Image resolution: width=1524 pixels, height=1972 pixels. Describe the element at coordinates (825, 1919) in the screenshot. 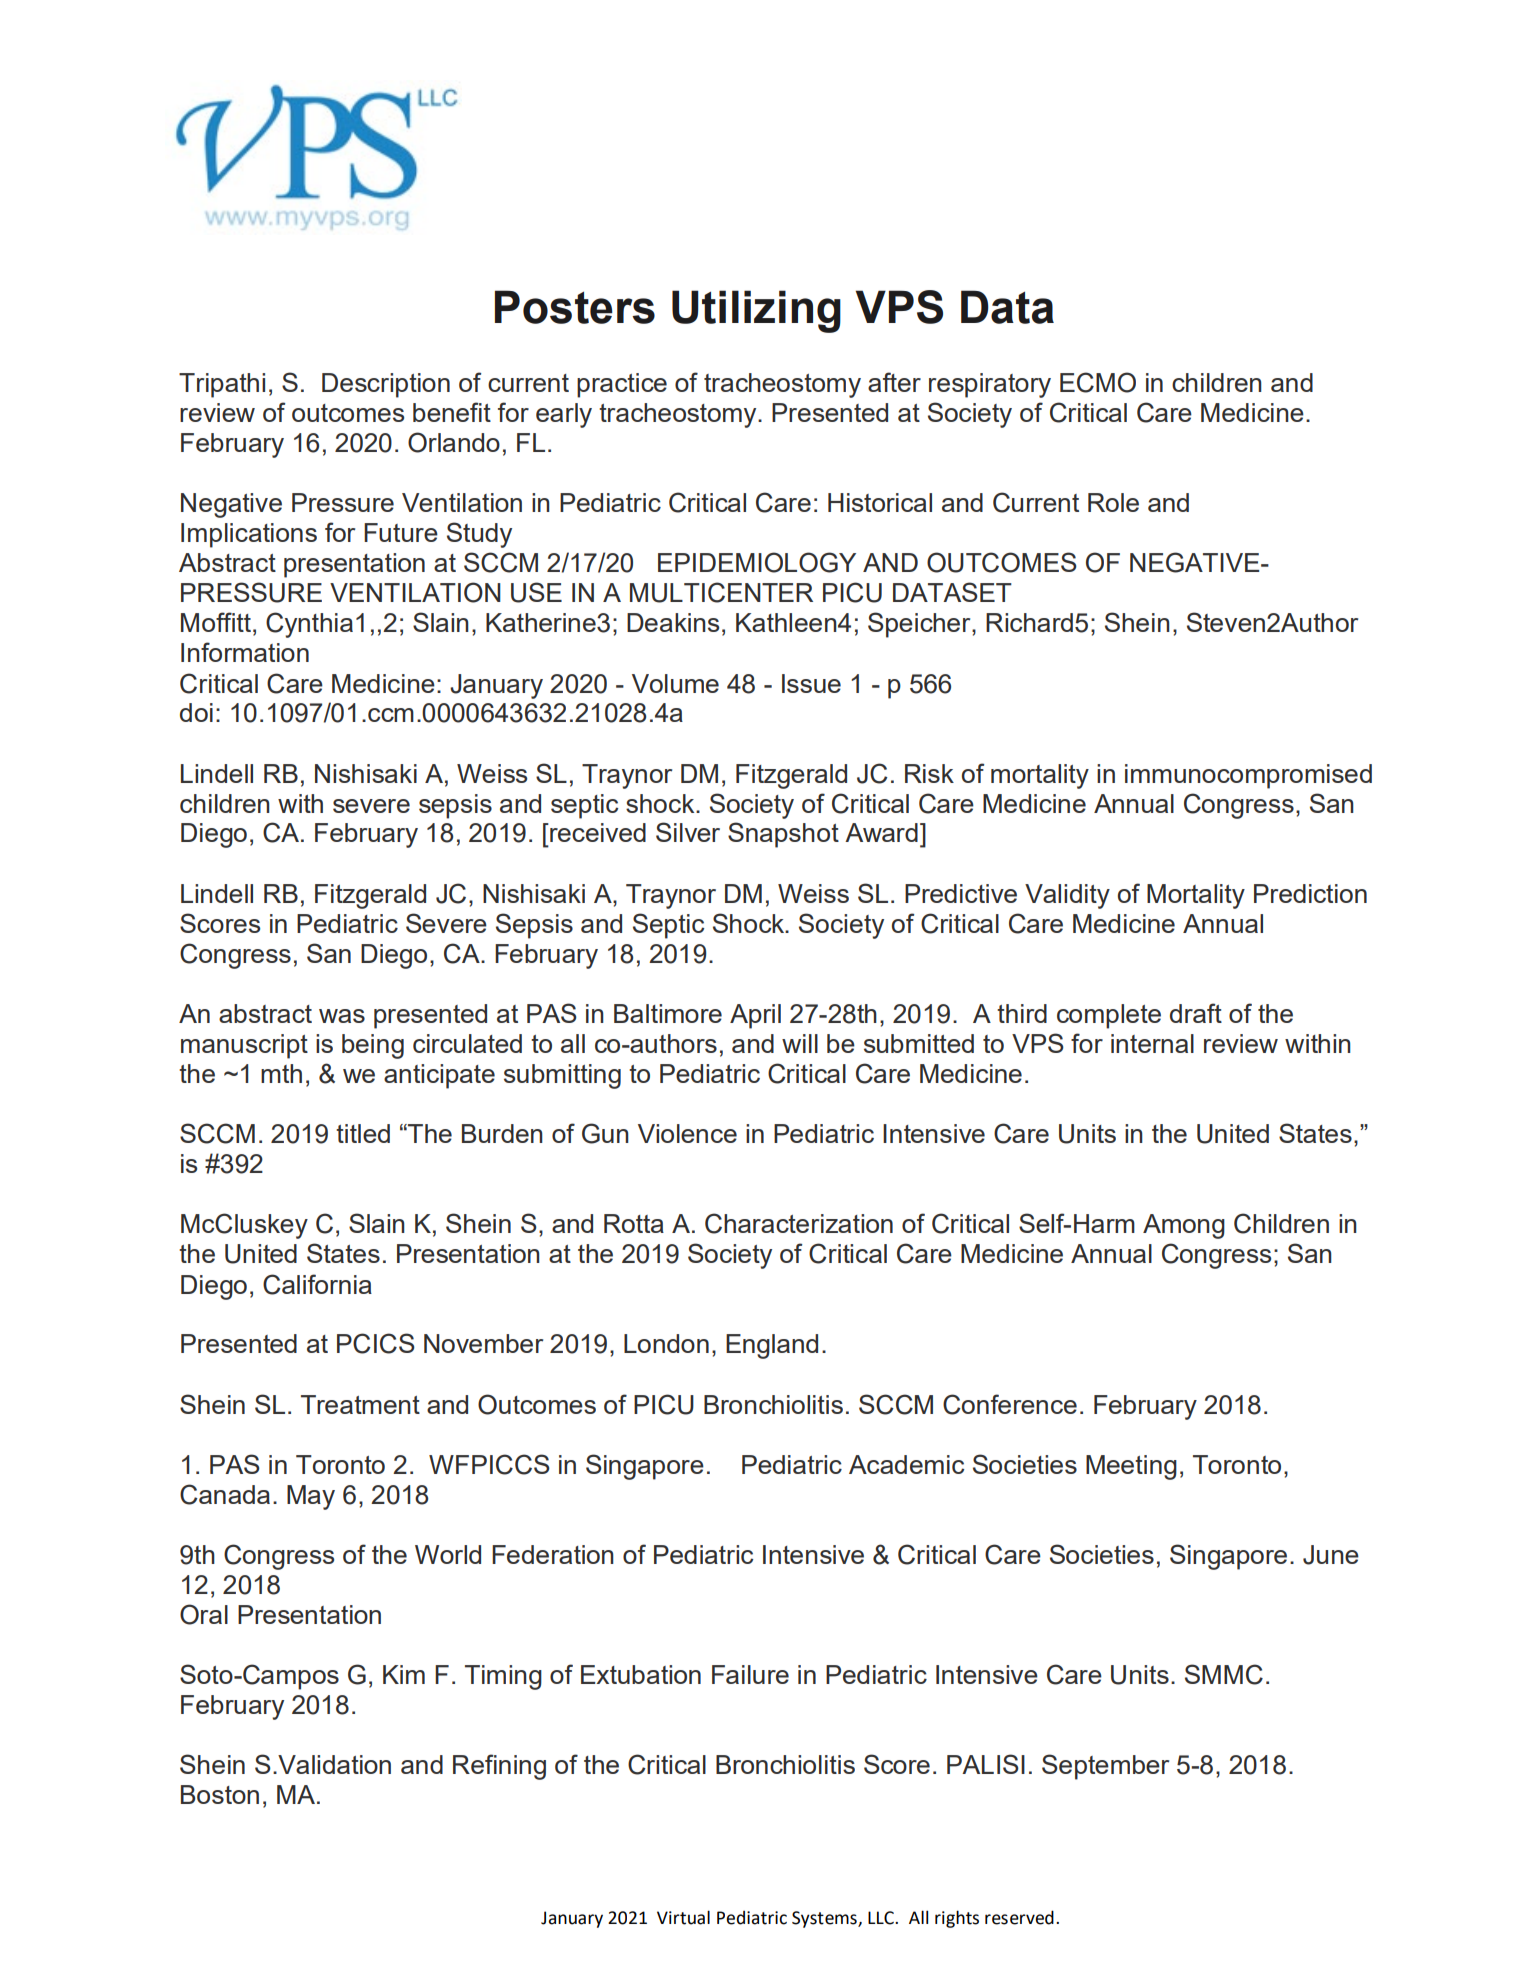

I see `Systems` at that location.
